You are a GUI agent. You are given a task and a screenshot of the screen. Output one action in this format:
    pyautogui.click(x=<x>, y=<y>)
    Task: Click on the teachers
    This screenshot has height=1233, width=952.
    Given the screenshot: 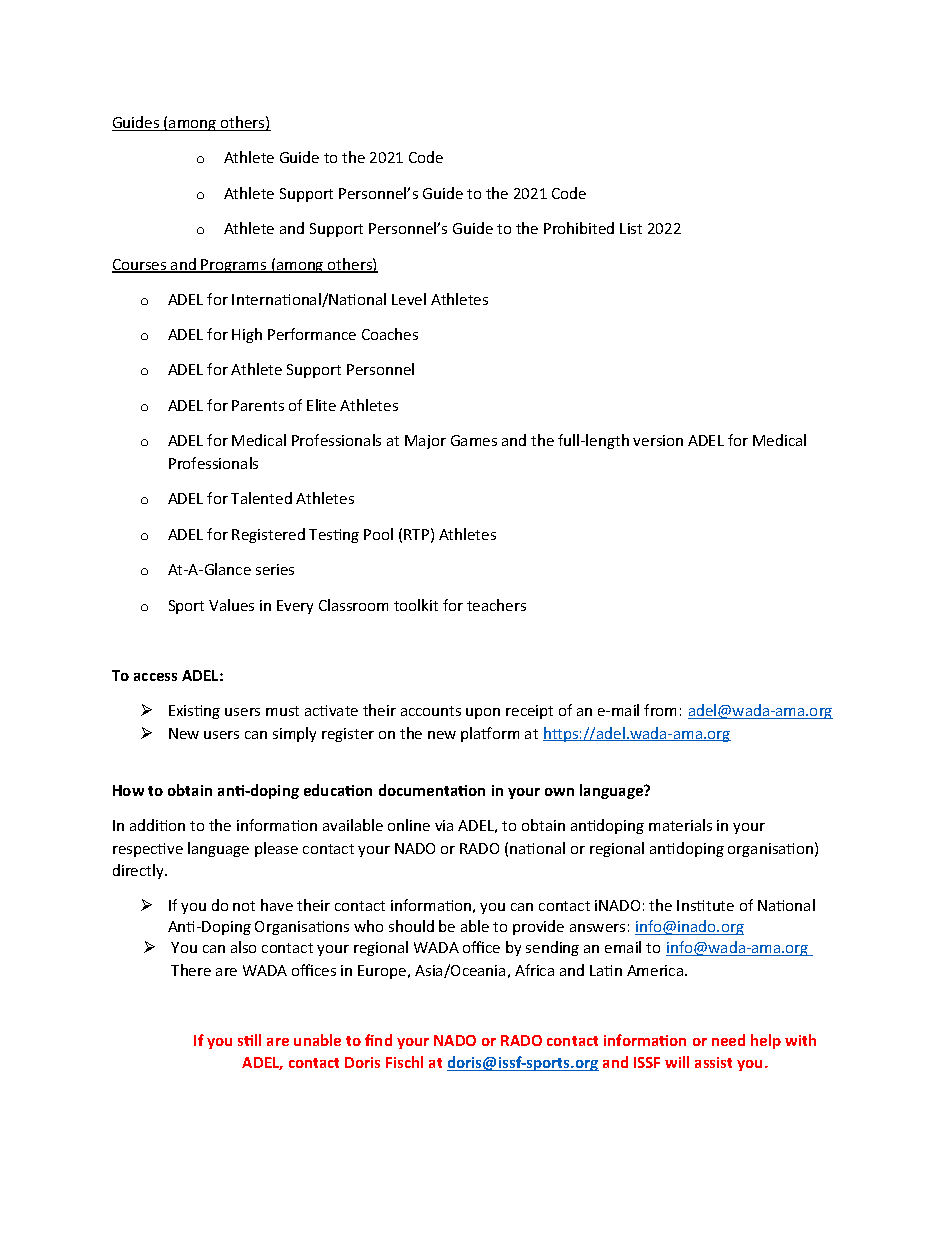 What is the action you would take?
    pyautogui.click(x=496, y=605)
